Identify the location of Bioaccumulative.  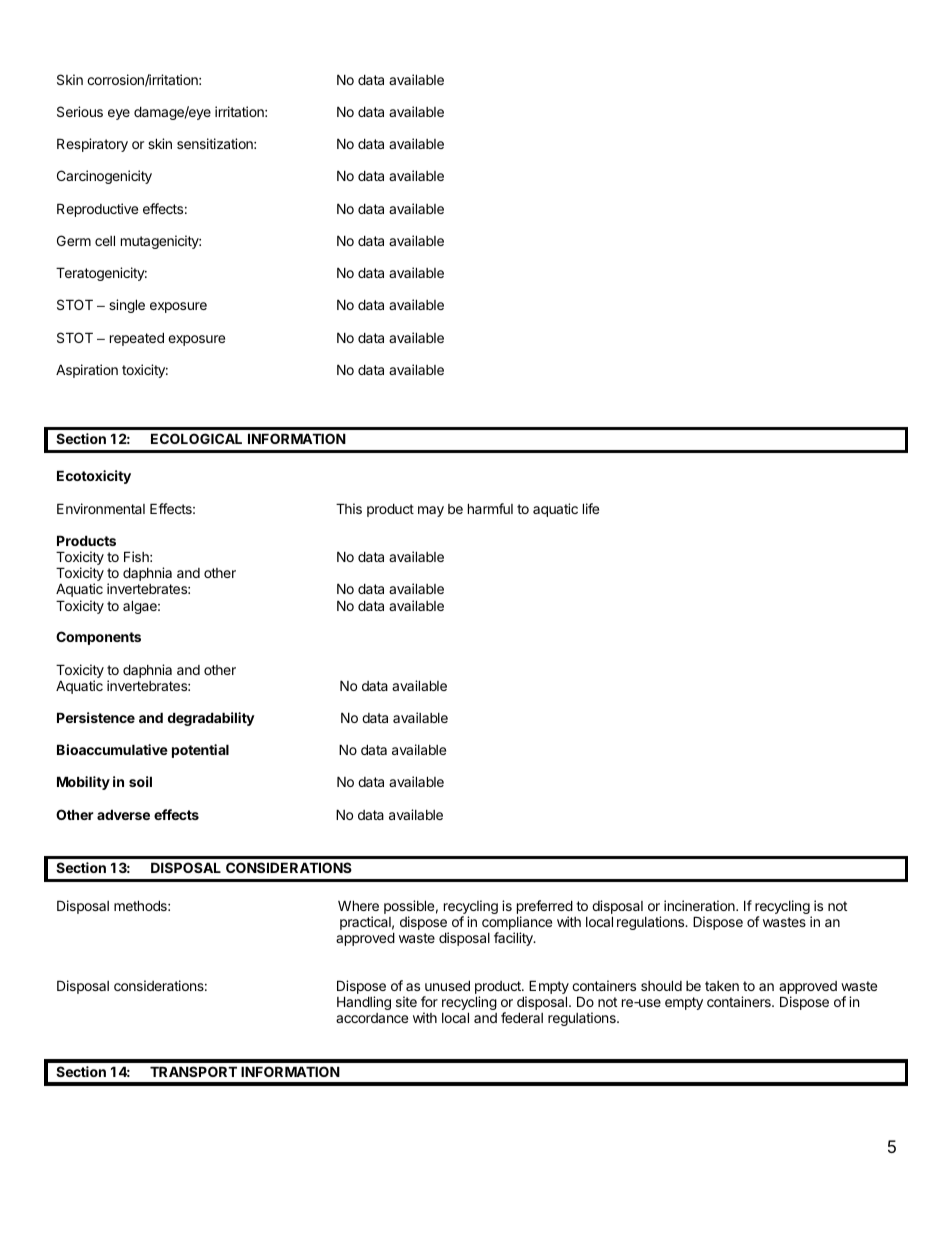
(112, 749).
